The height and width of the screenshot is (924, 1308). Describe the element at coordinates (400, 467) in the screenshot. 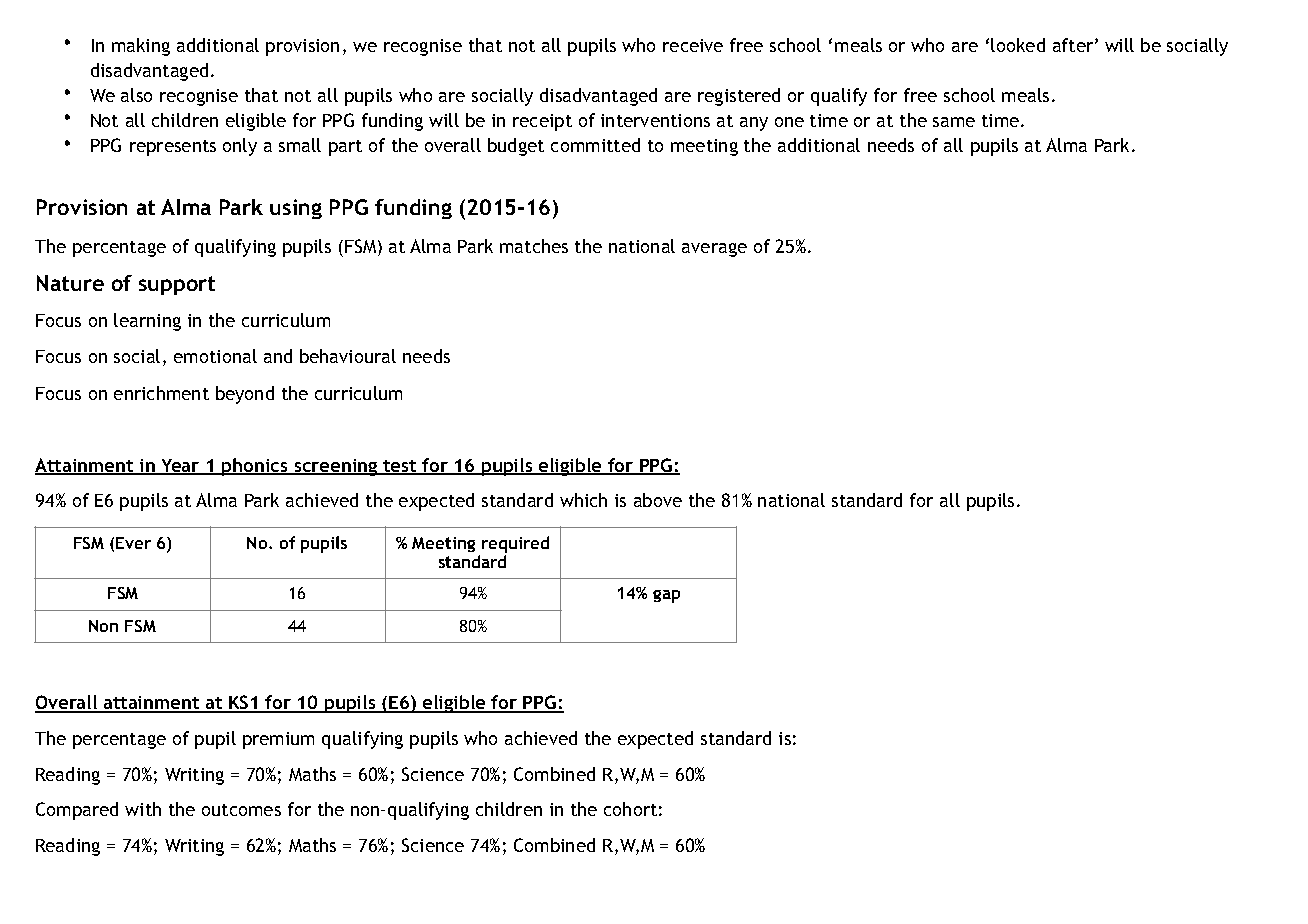

I see `test` at that location.
